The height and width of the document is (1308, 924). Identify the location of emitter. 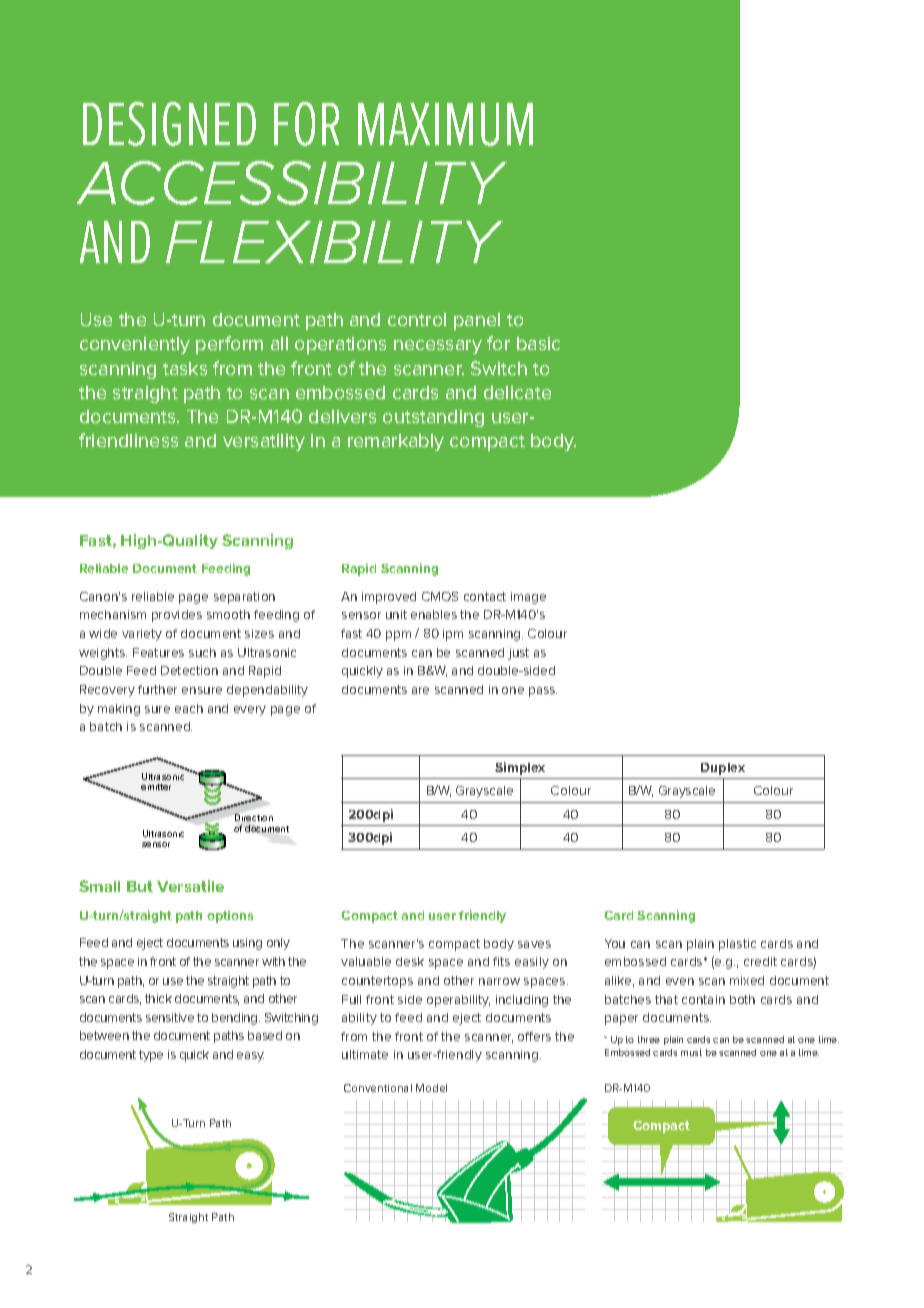
(156, 787).
